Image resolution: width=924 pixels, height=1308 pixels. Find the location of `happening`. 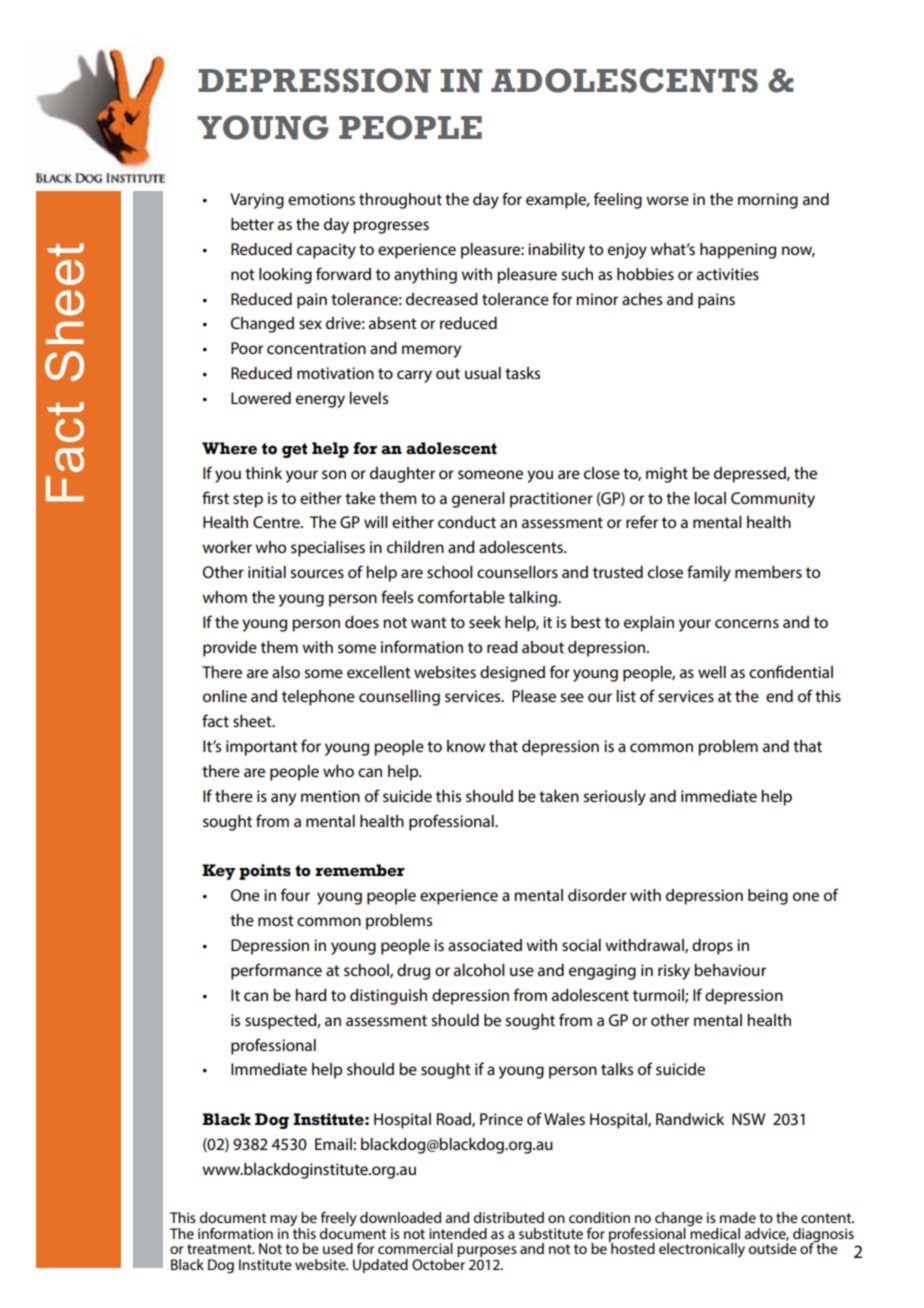

happening is located at coordinates (738, 251).
